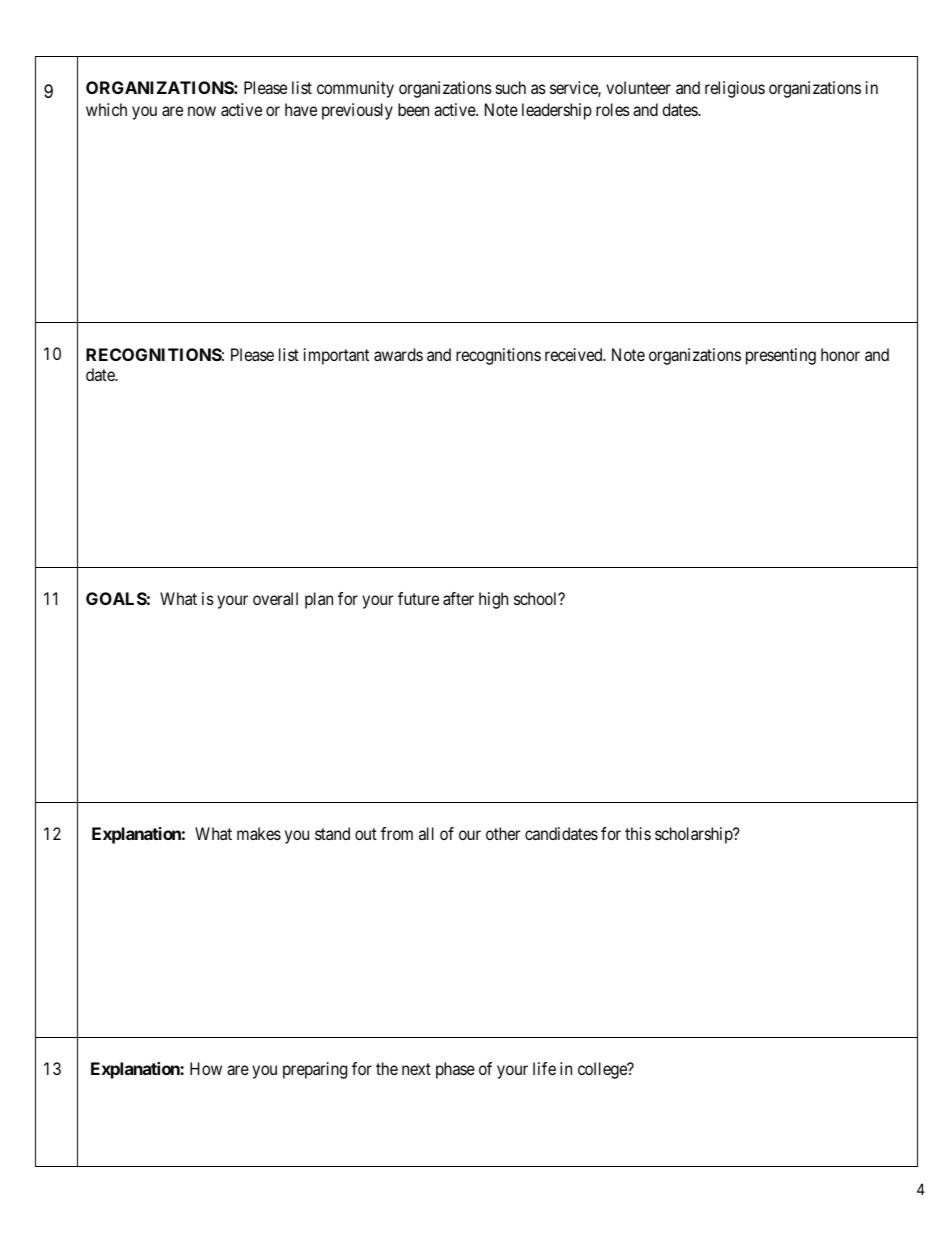 The width and height of the screenshot is (952, 1233). What do you see at coordinates (455, 1070) in the screenshot?
I see `phase` at bounding box center [455, 1070].
